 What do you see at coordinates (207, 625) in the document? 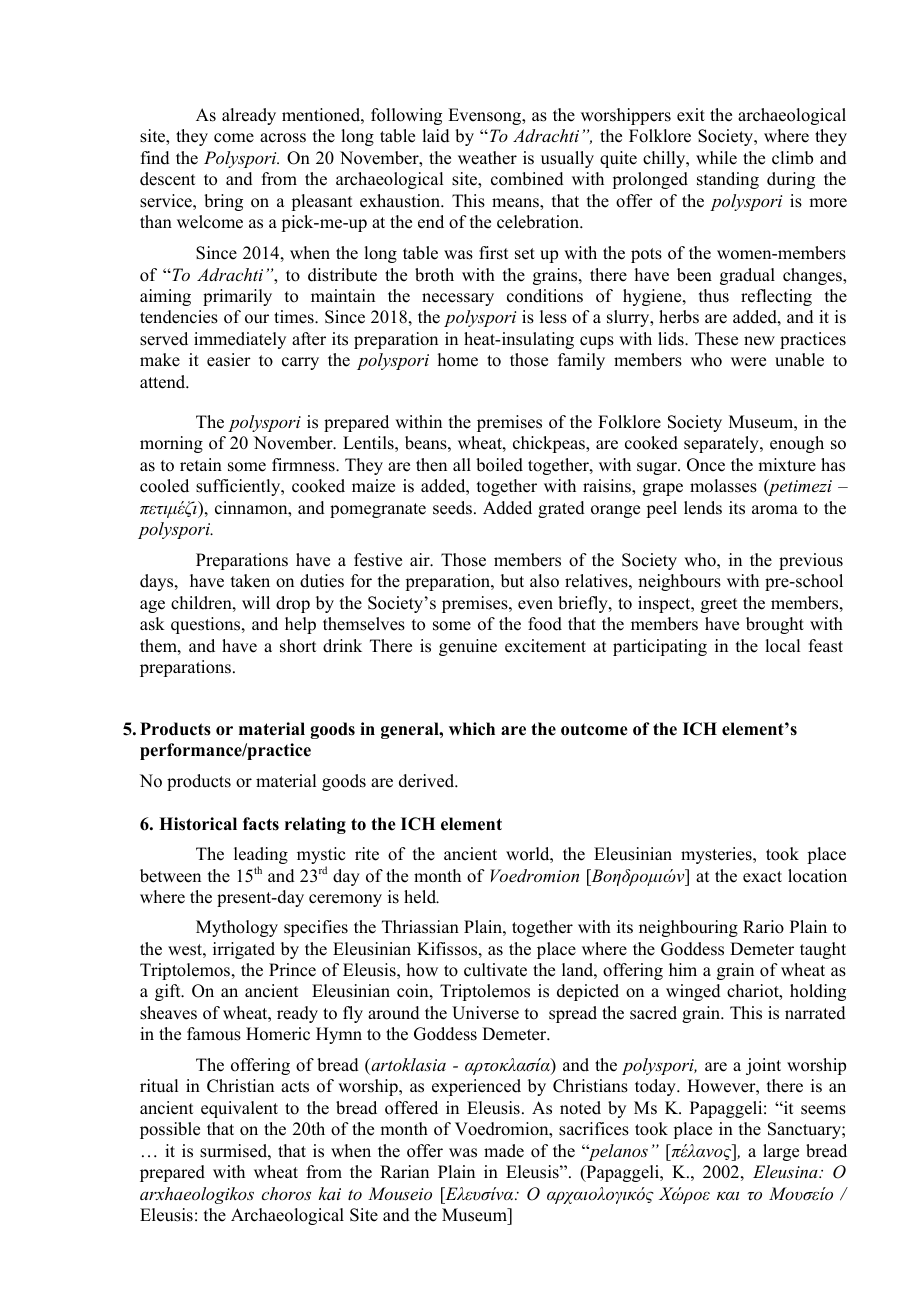
I see `questions` at bounding box center [207, 625].
